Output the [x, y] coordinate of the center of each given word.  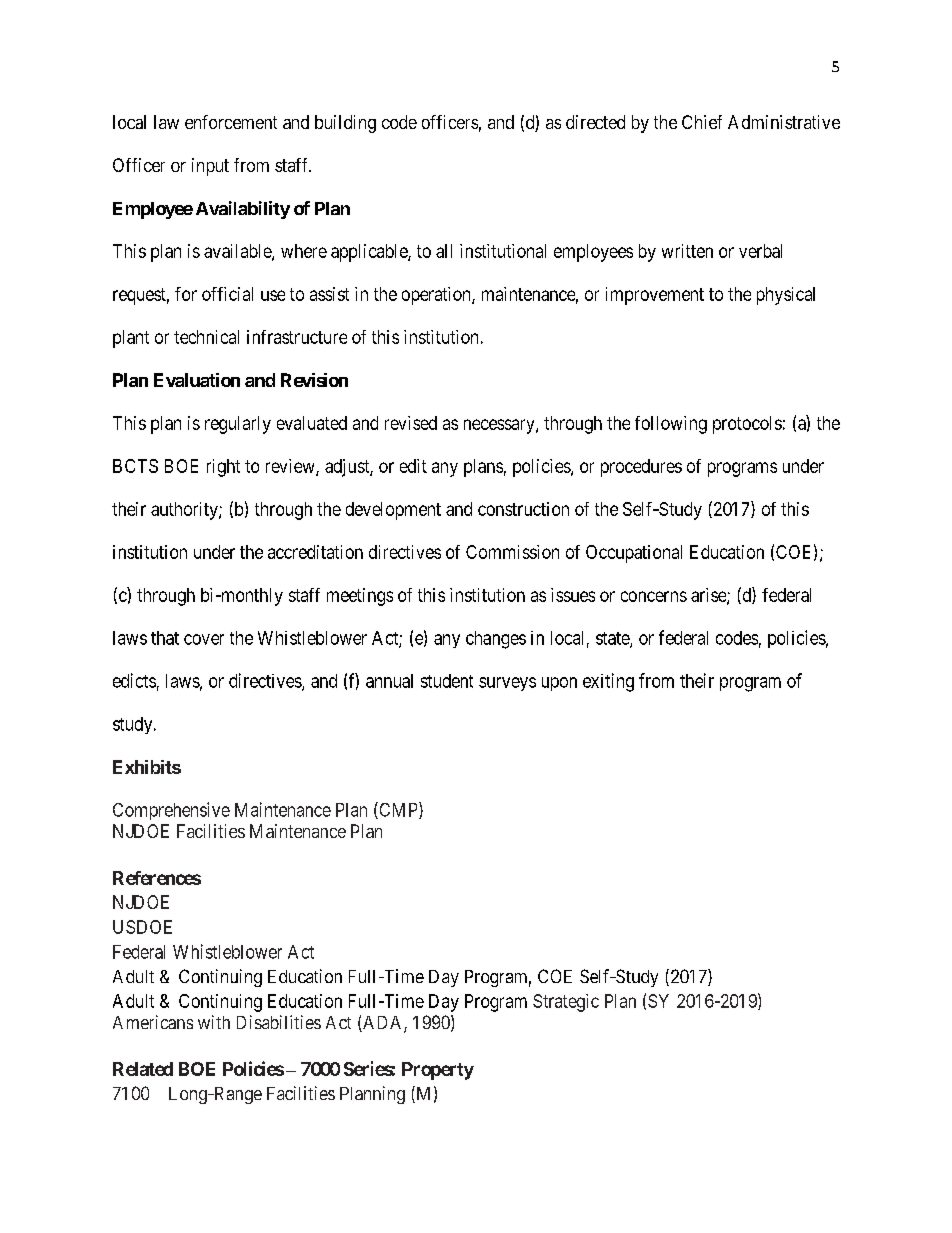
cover [204, 639]
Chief [702, 122]
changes [496, 640]
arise [709, 596]
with [214, 1022]
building [345, 124]
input [210, 167]
